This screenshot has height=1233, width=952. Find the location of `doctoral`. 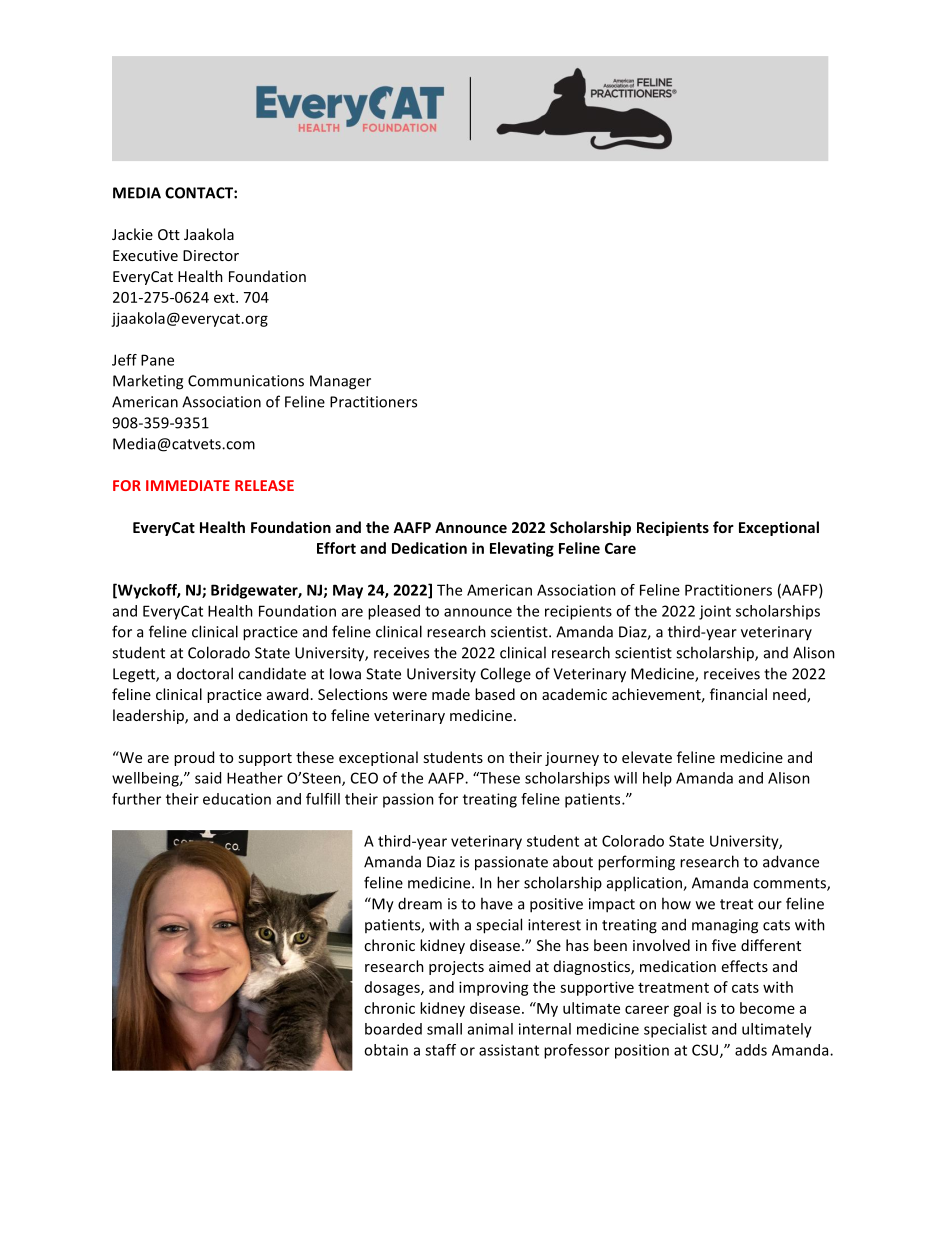

doctoral is located at coordinates (205, 673).
